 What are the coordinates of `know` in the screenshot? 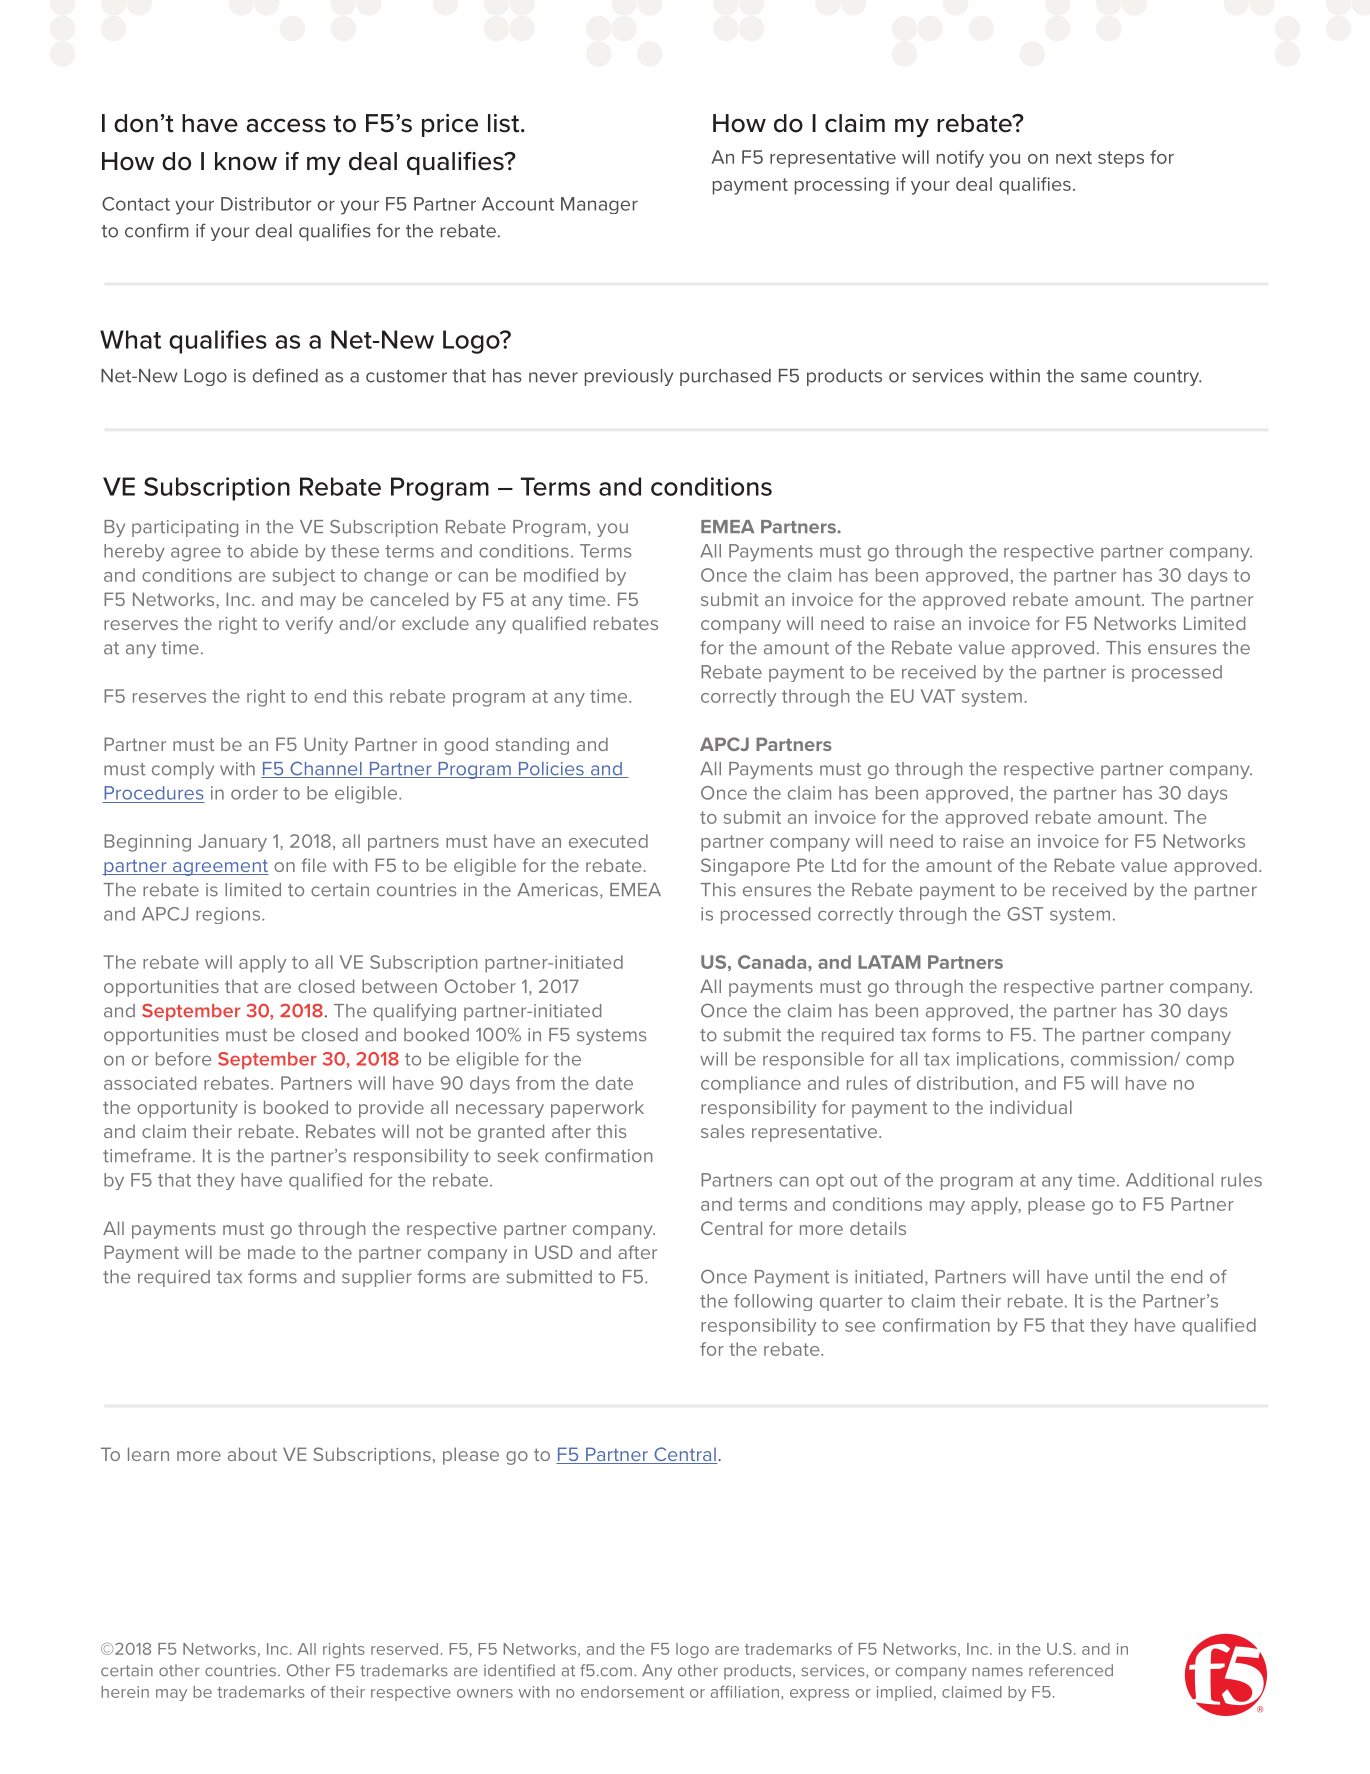 It's located at (246, 161).
